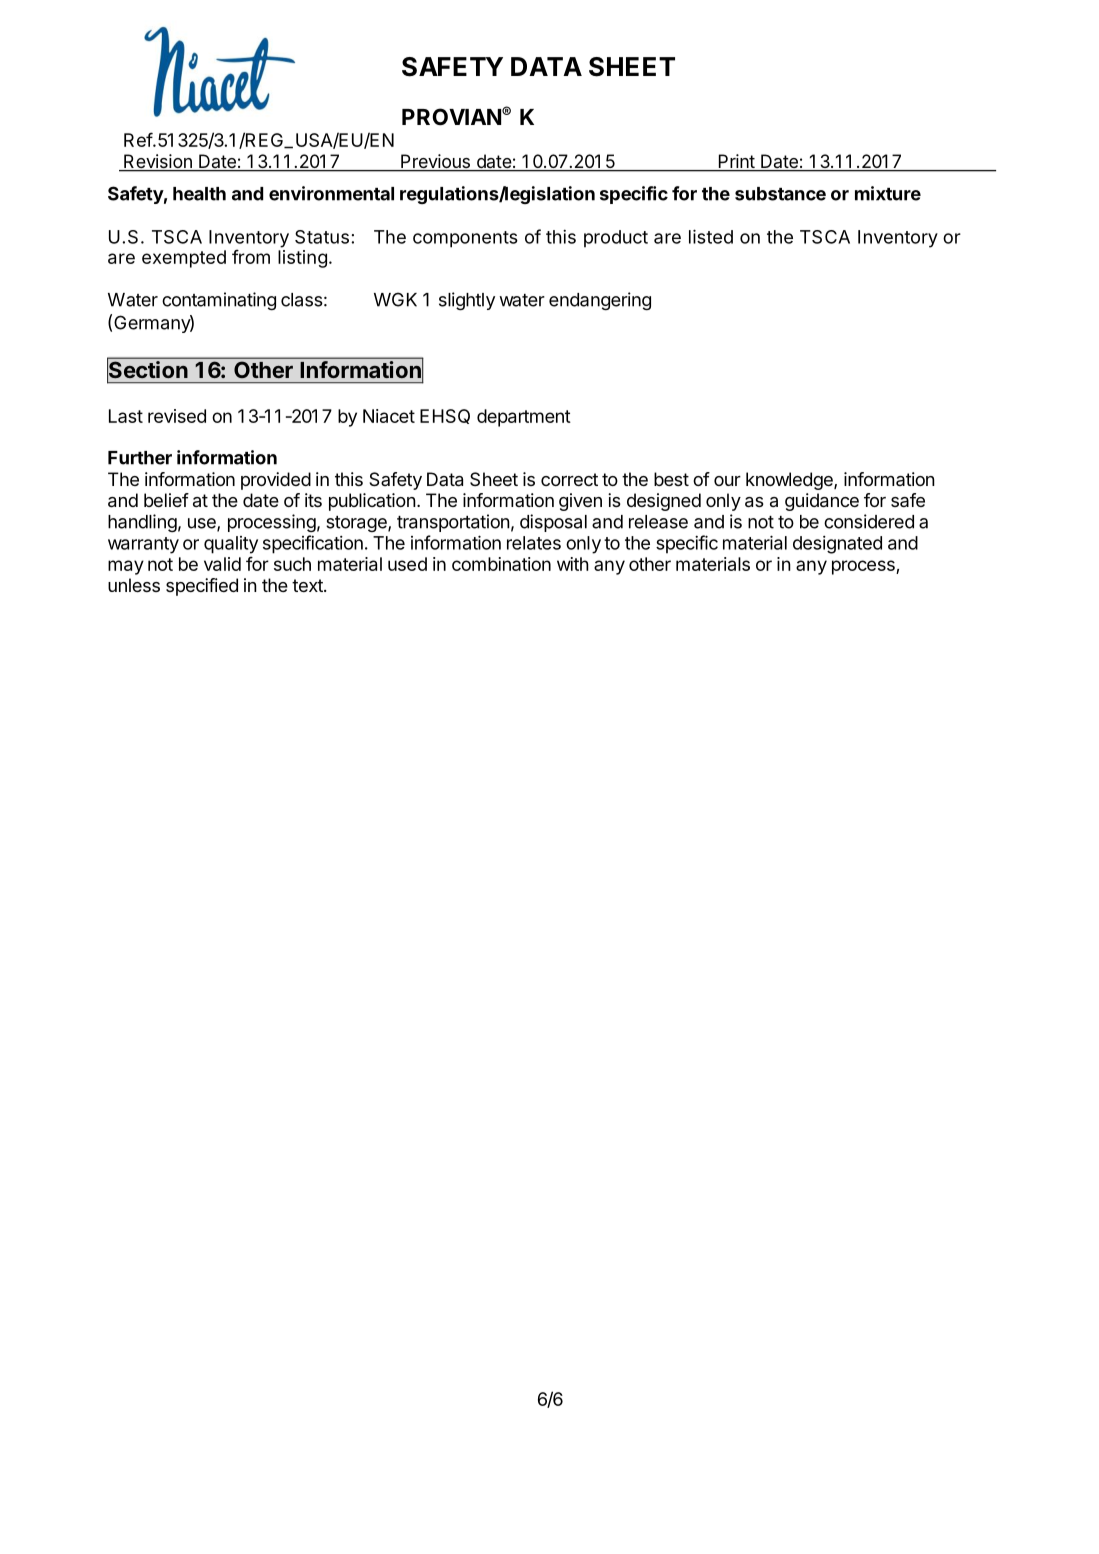 The width and height of the screenshot is (1099, 1554). Describe the element at coordinates (199, 194) in the screenshot. I see `health` at that location.
